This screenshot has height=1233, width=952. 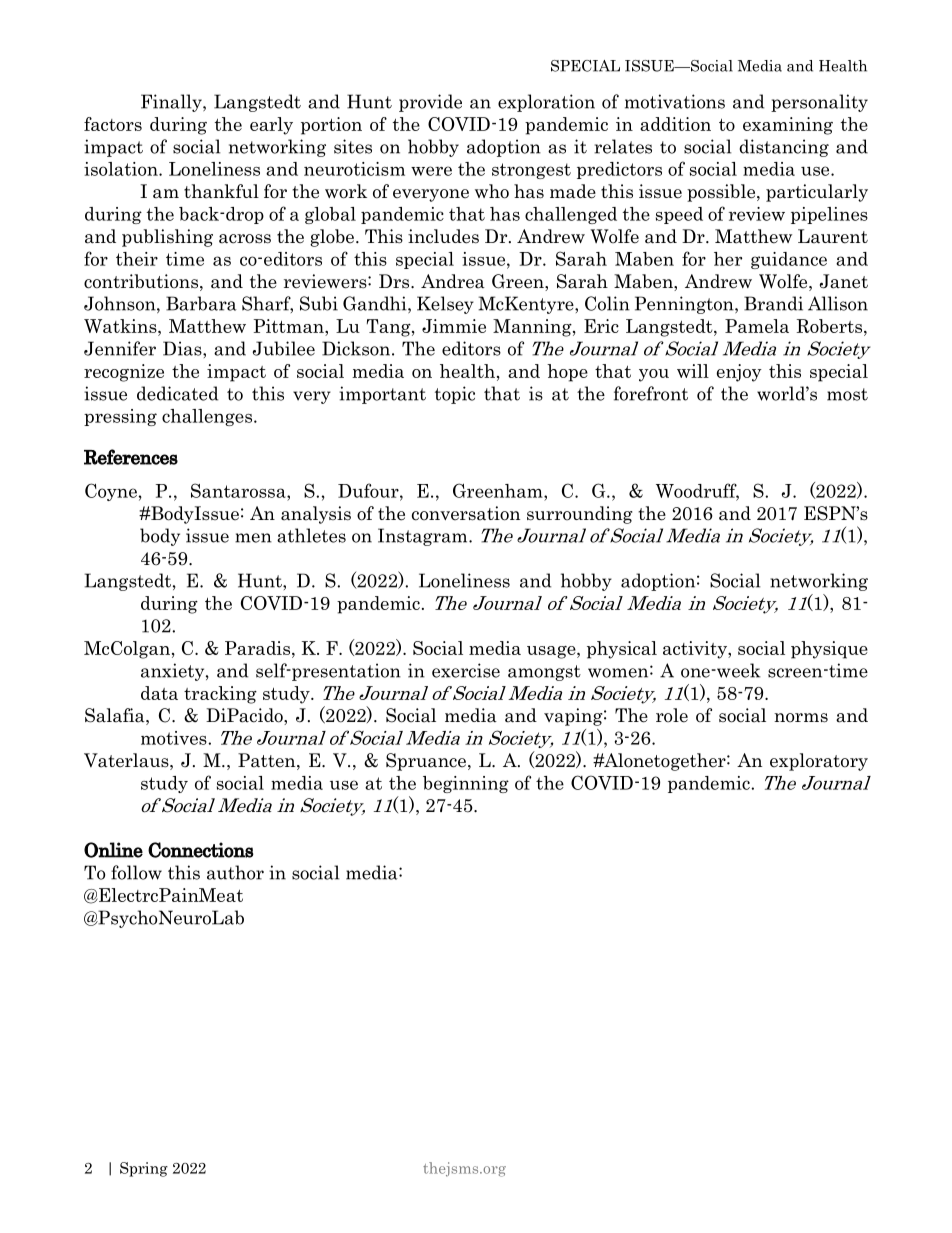 I want to click on exploratory, so click(x=819, y=762).
